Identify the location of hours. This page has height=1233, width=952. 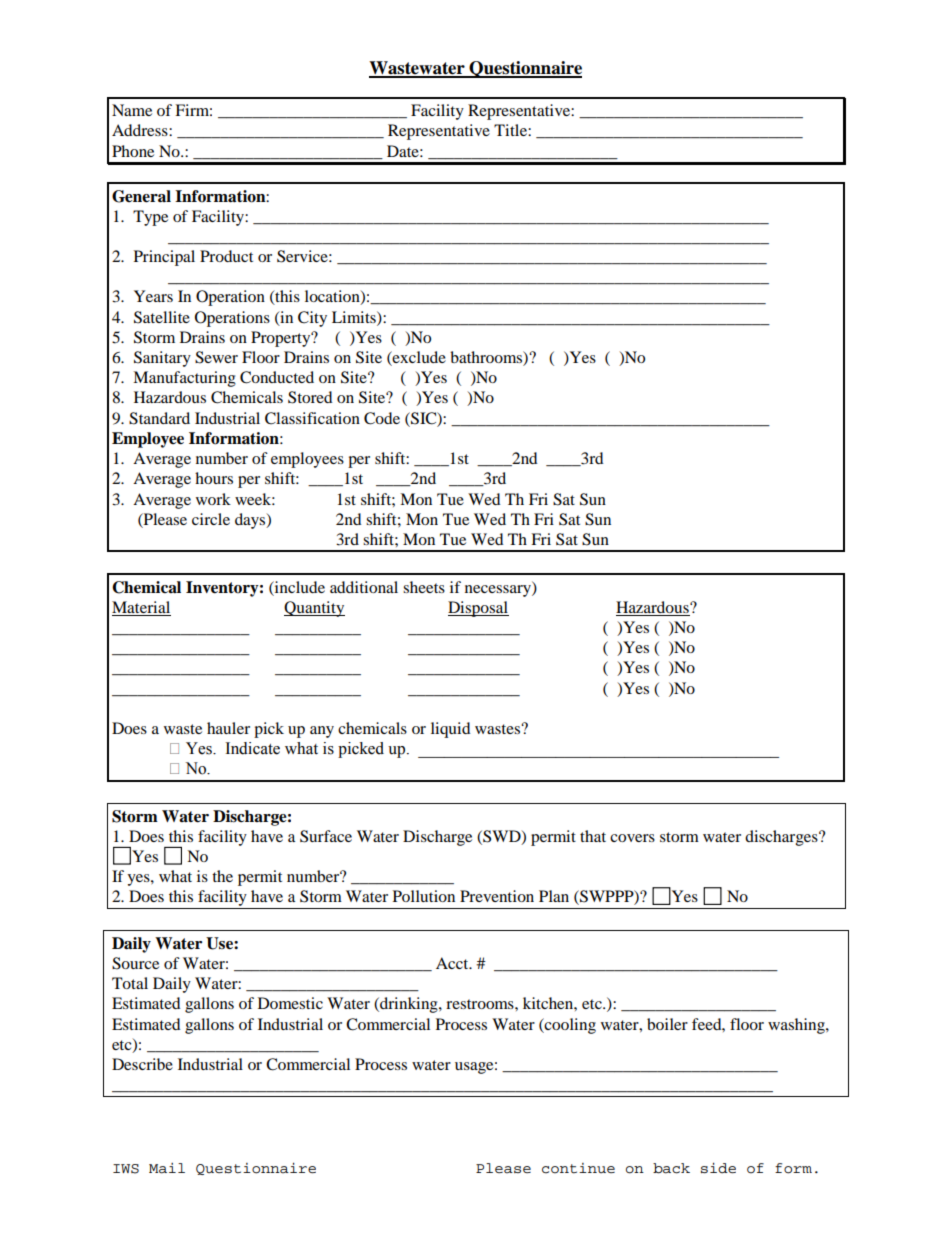
(214, 478).
